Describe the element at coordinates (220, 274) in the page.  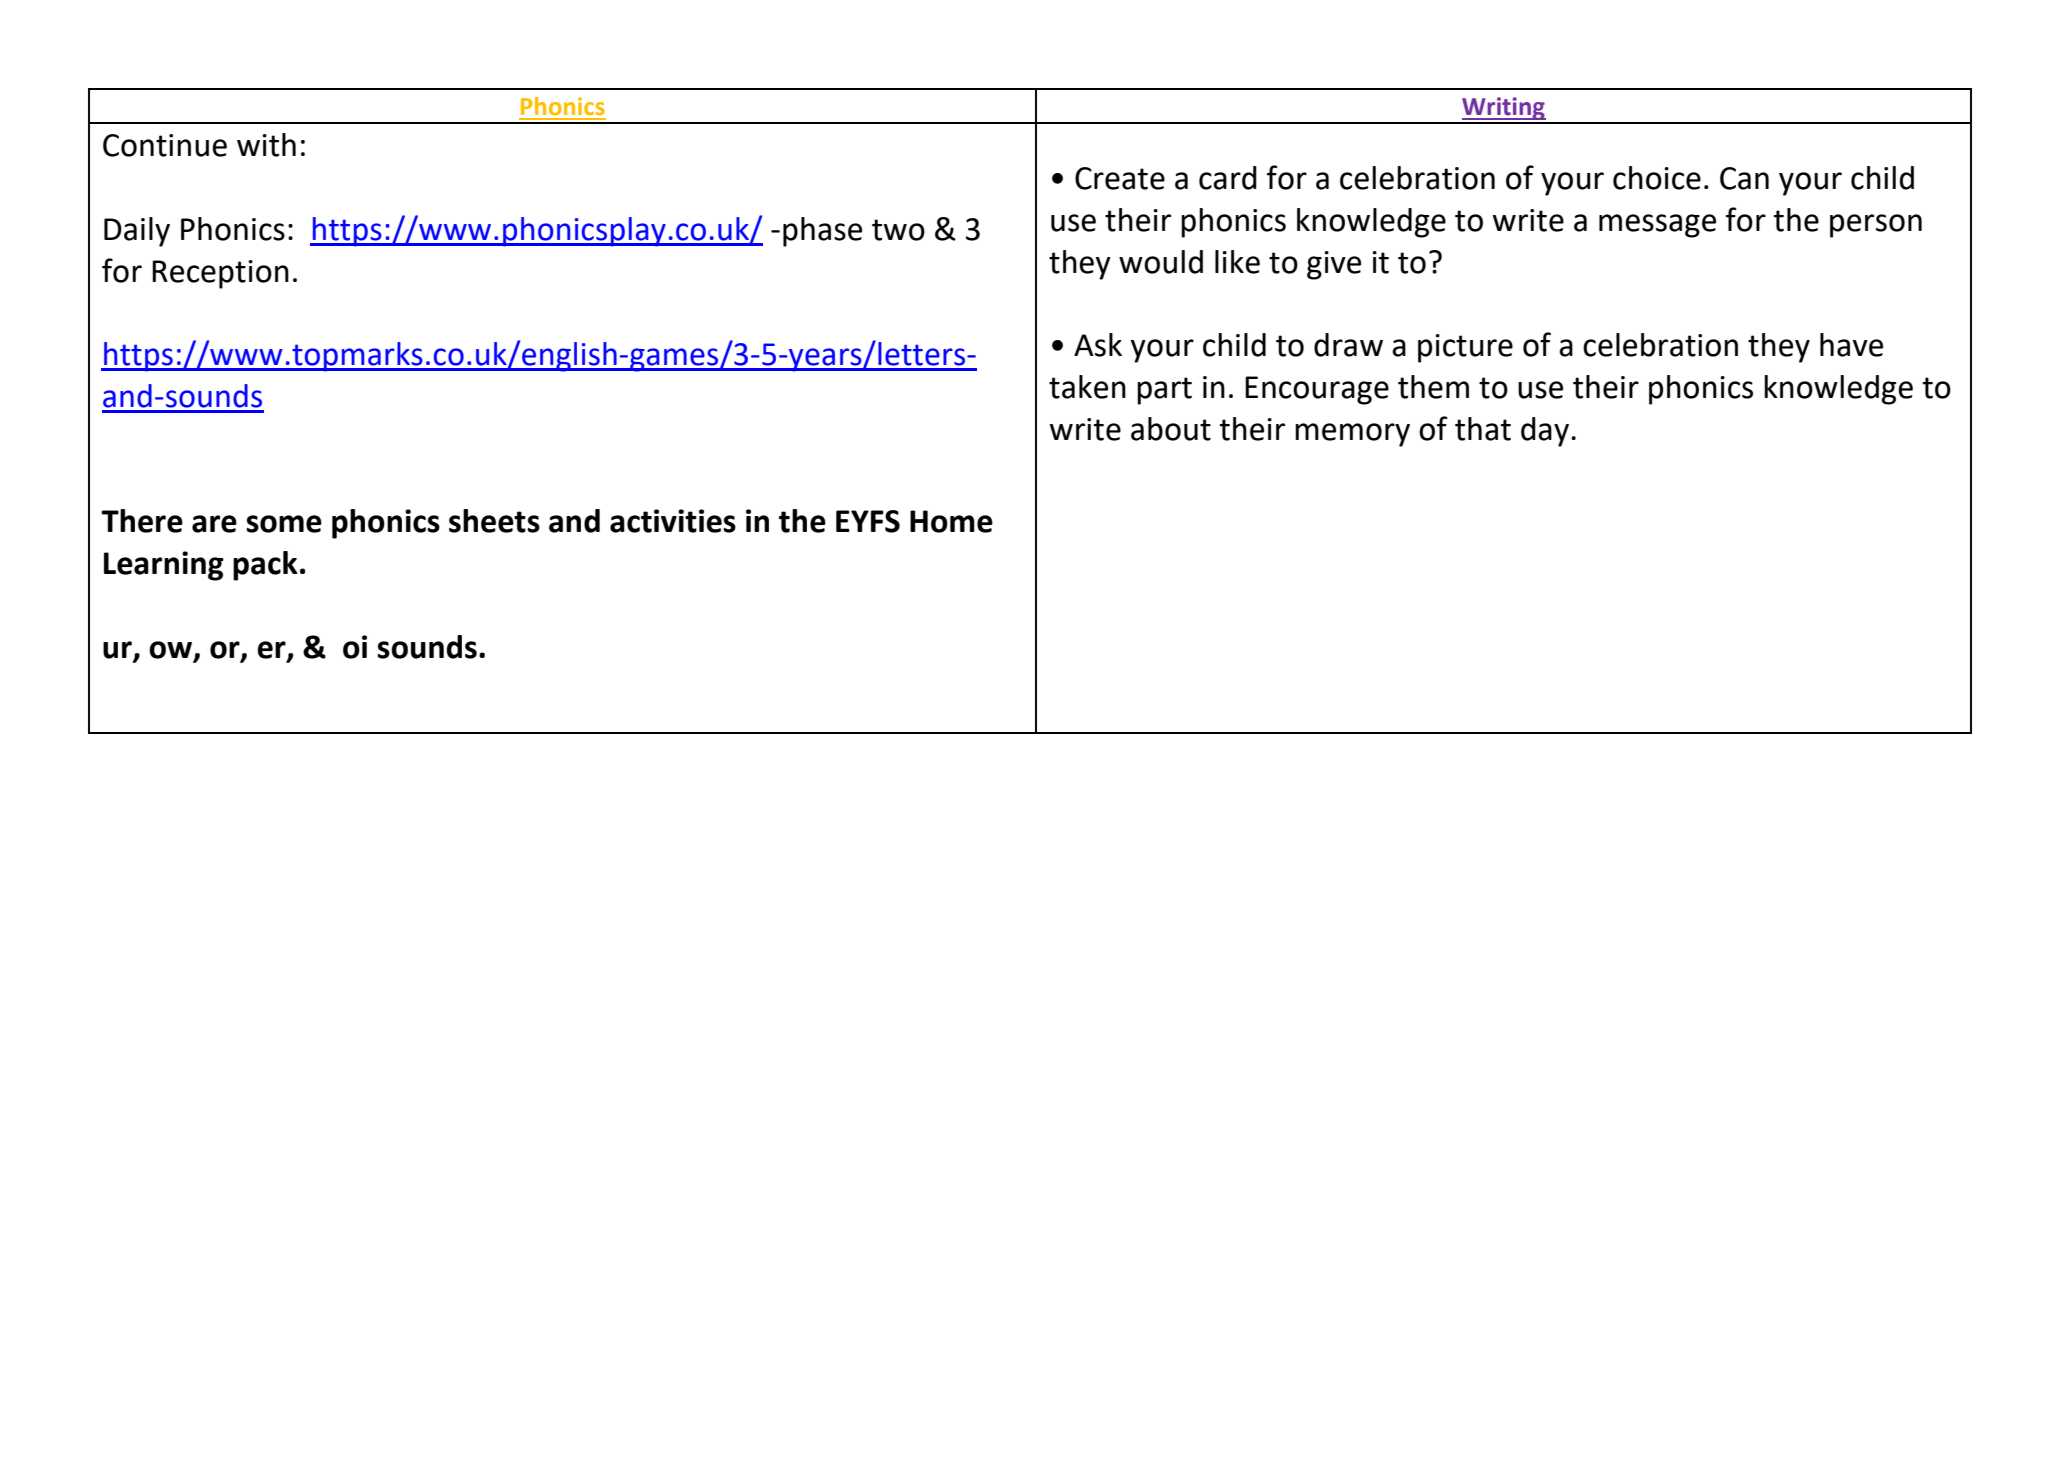
I see `Reception` at that location.
